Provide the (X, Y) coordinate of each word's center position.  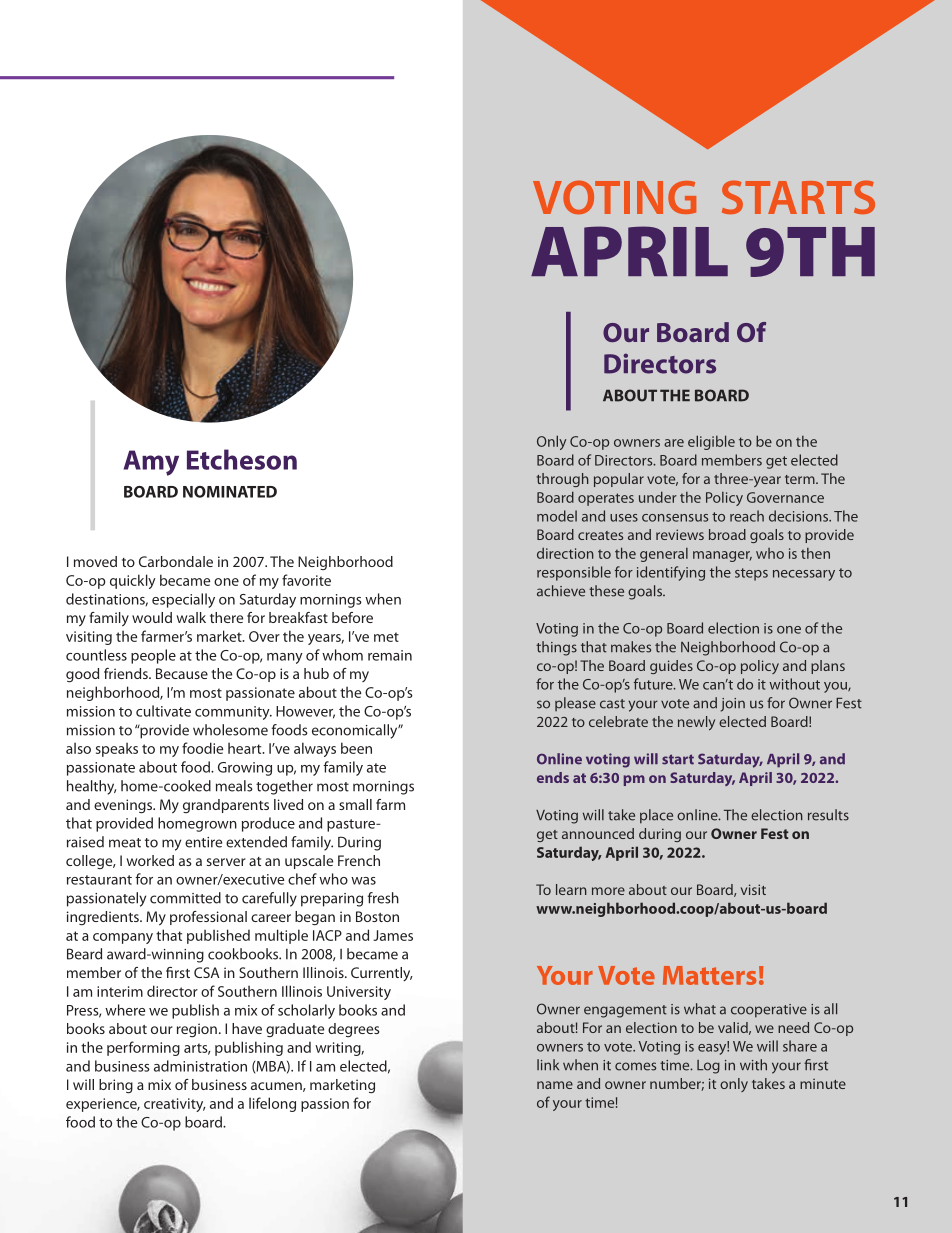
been (356, 748)
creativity (174, 1105)
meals (234, 786)
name (555, 1085)
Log (708, 1067)
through (563, 480)
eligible (711, 442)
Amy (151, 463)
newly (696, 723)
